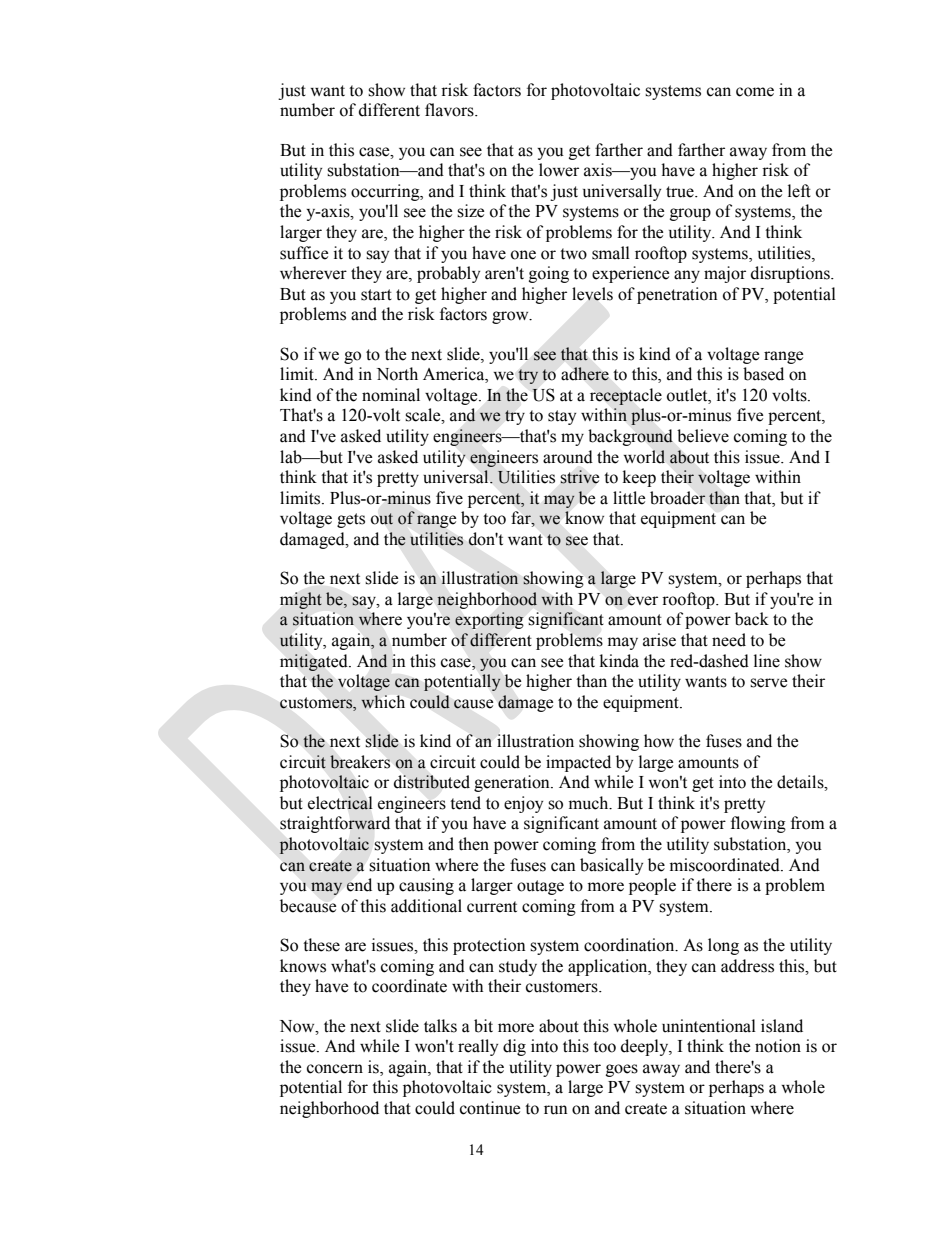 The image size is (952, 1233). Describe the element at coordinates (755, 92) in the image. I see `come` at that location.
